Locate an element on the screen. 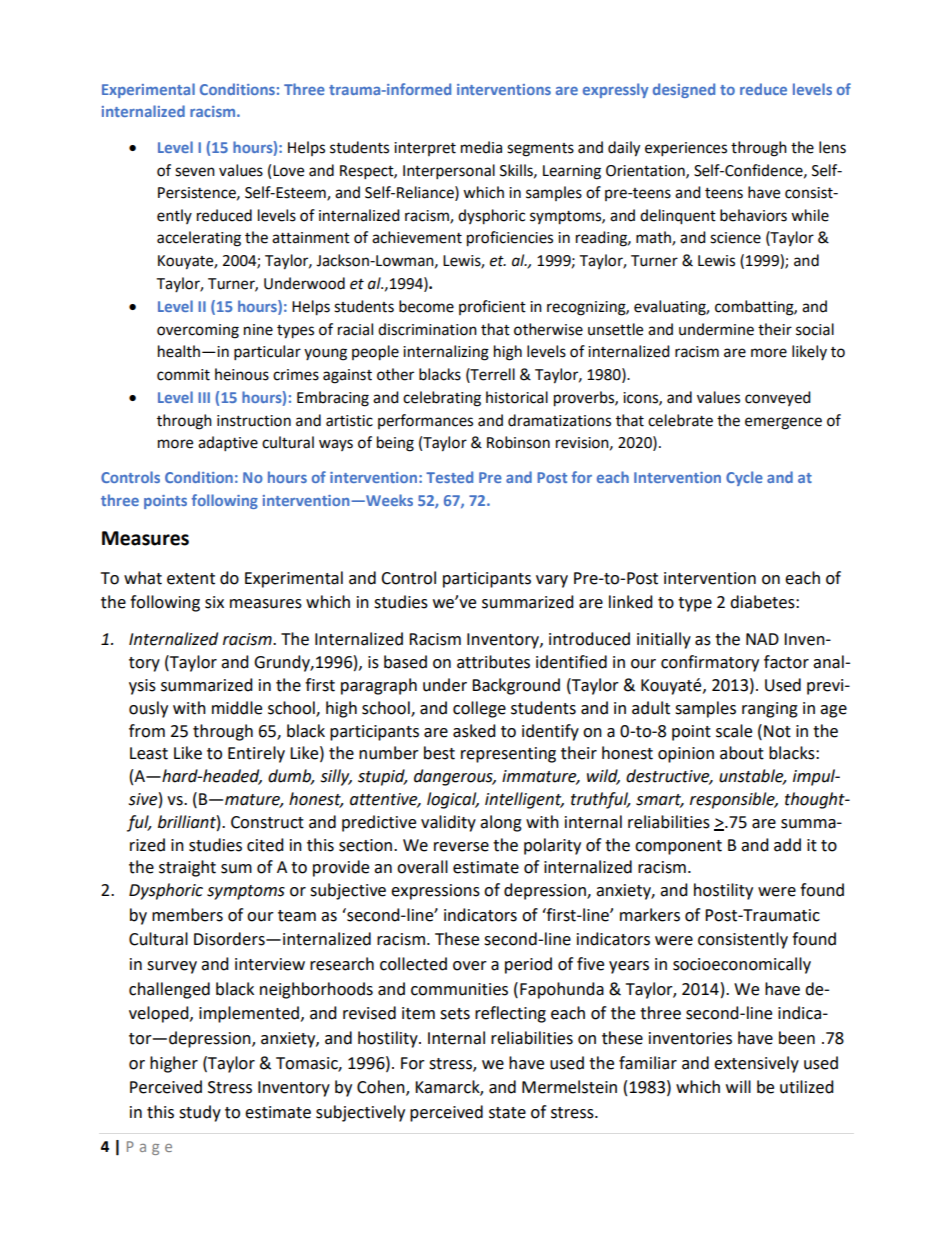  study is located at coordinates (200, 1113).
